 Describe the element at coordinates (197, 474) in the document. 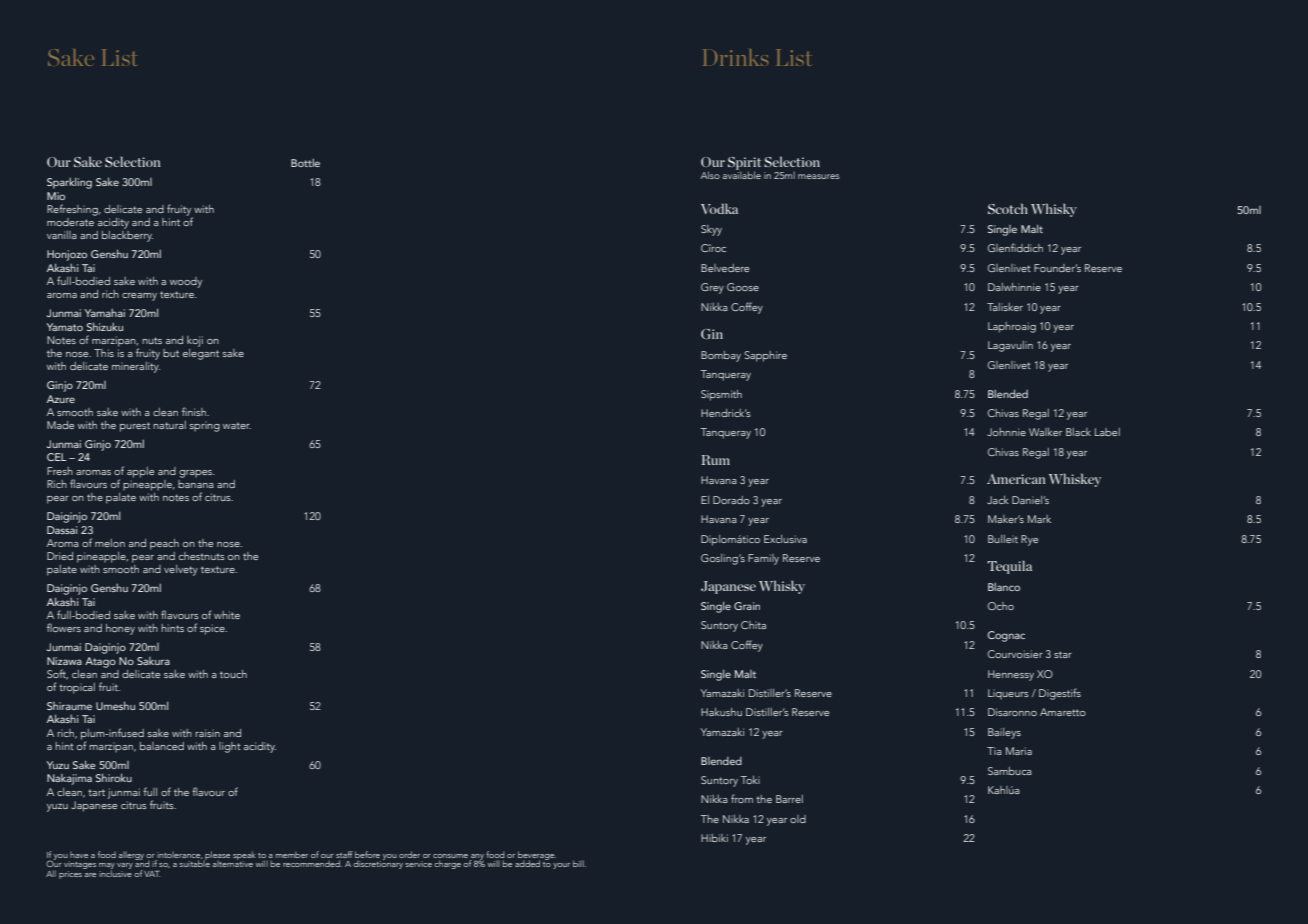

I see `grapes` at that location.
